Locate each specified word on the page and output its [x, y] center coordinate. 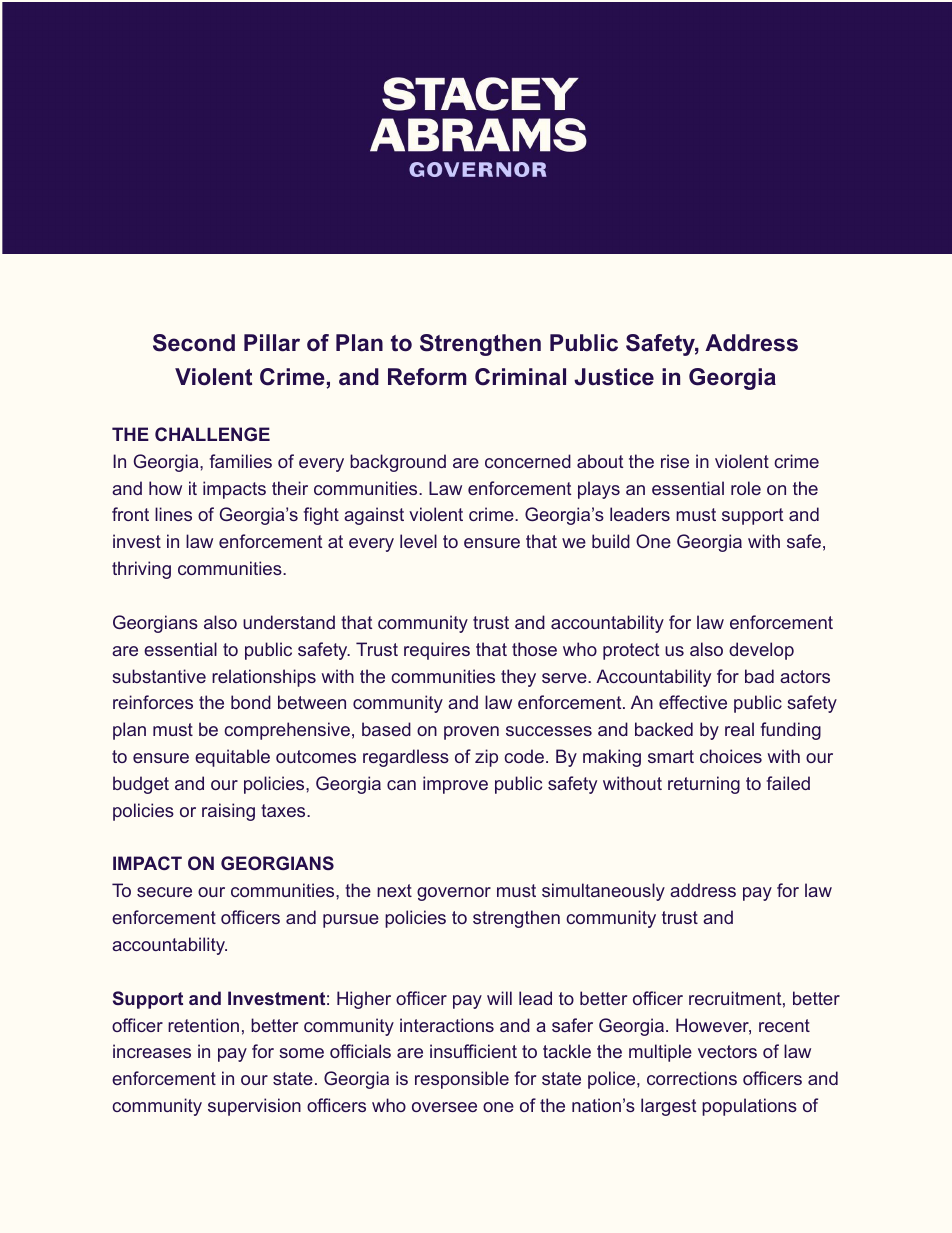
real [739, 729]
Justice [614, 377]
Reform [427, 377]
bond [251, 702]
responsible [462, 1080]
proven [471, 733]
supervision [254, 1107]
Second [194, 343]
